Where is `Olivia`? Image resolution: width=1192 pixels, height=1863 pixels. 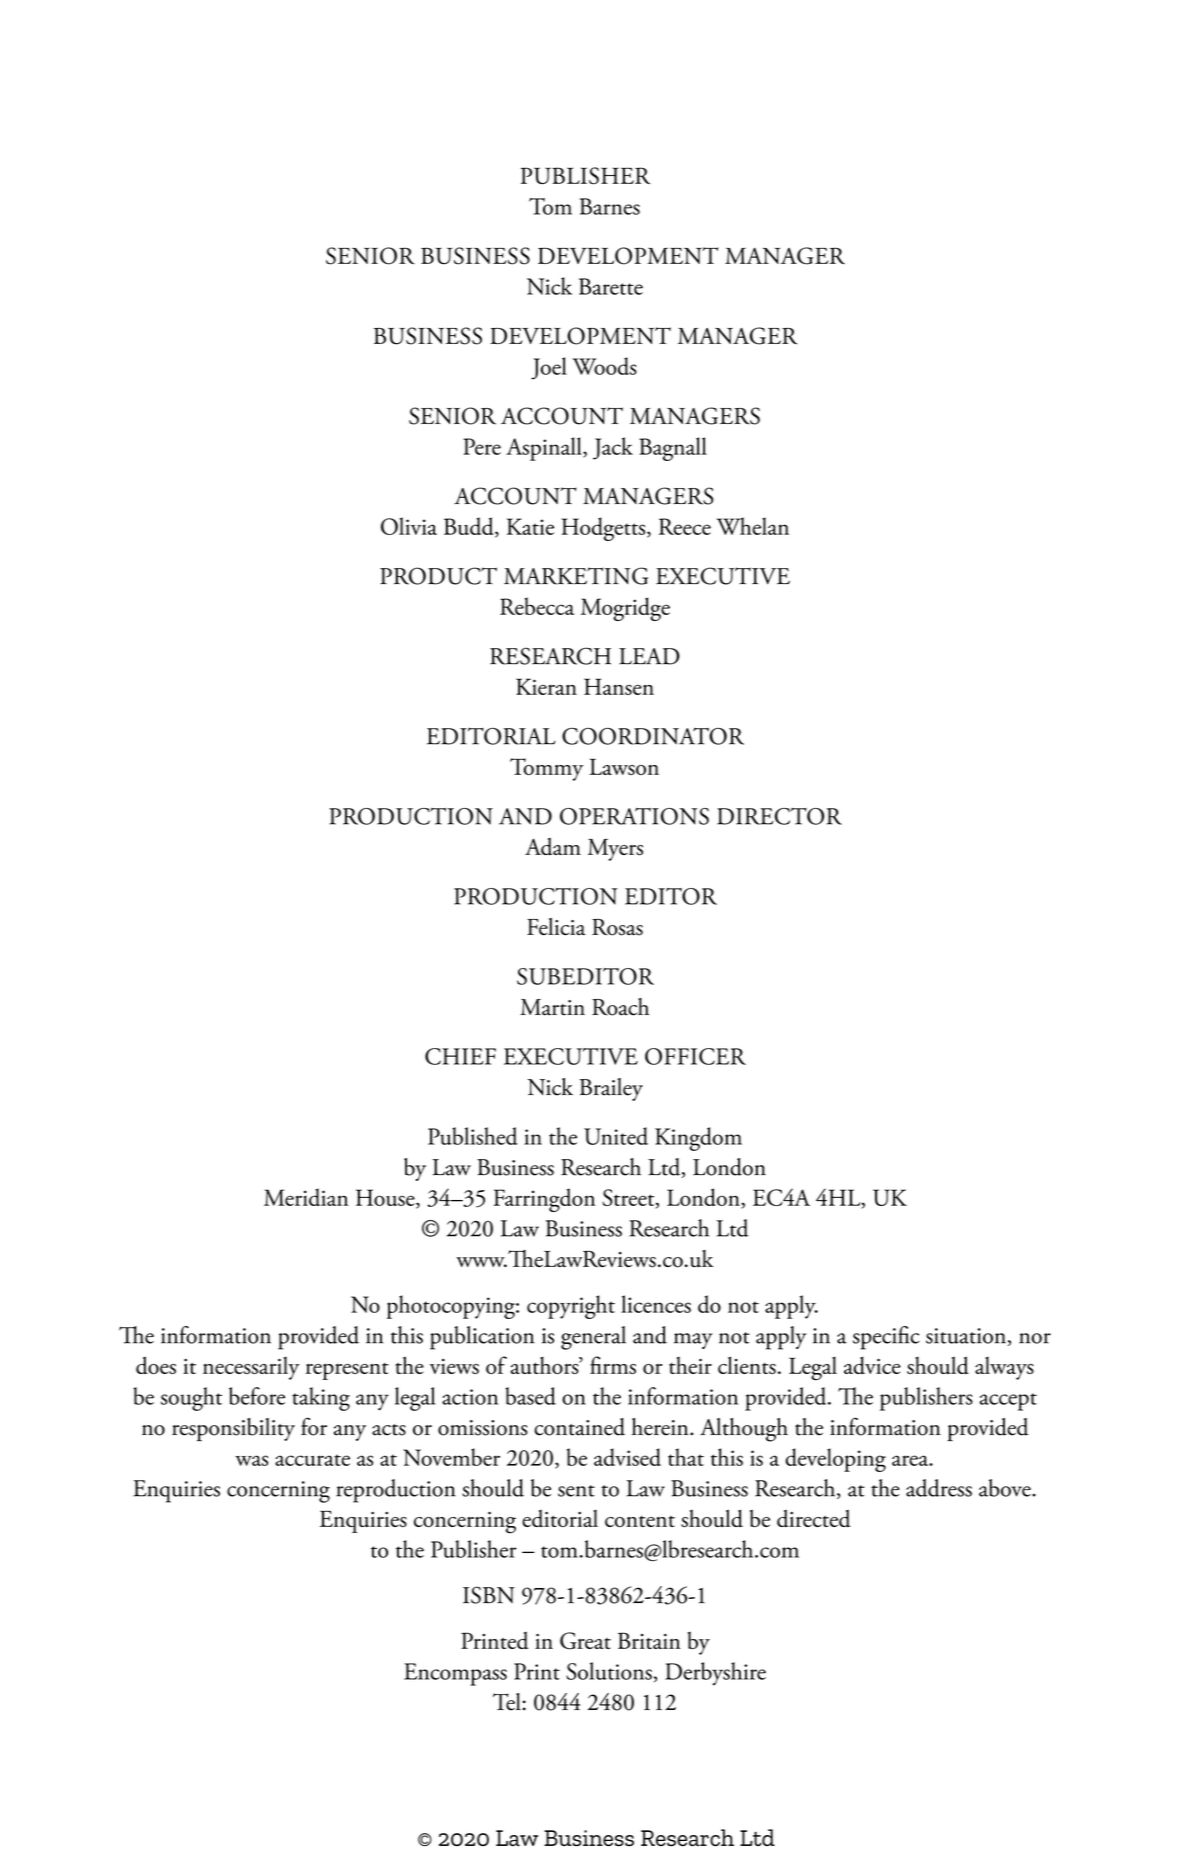
Olivia is located at coordinates (409, 526).
